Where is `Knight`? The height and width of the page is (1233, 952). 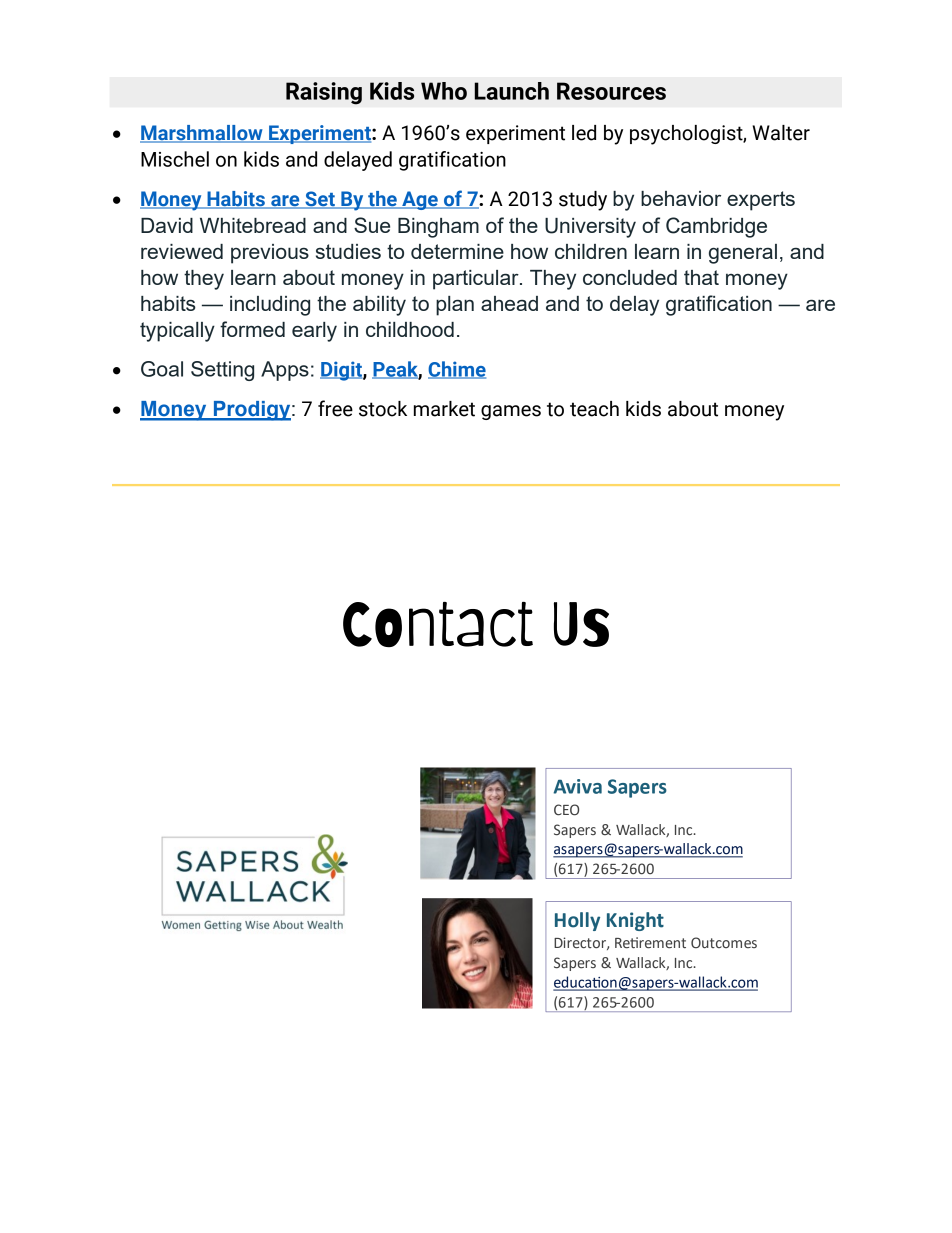 Knight is located at coordinates (635, 921).
